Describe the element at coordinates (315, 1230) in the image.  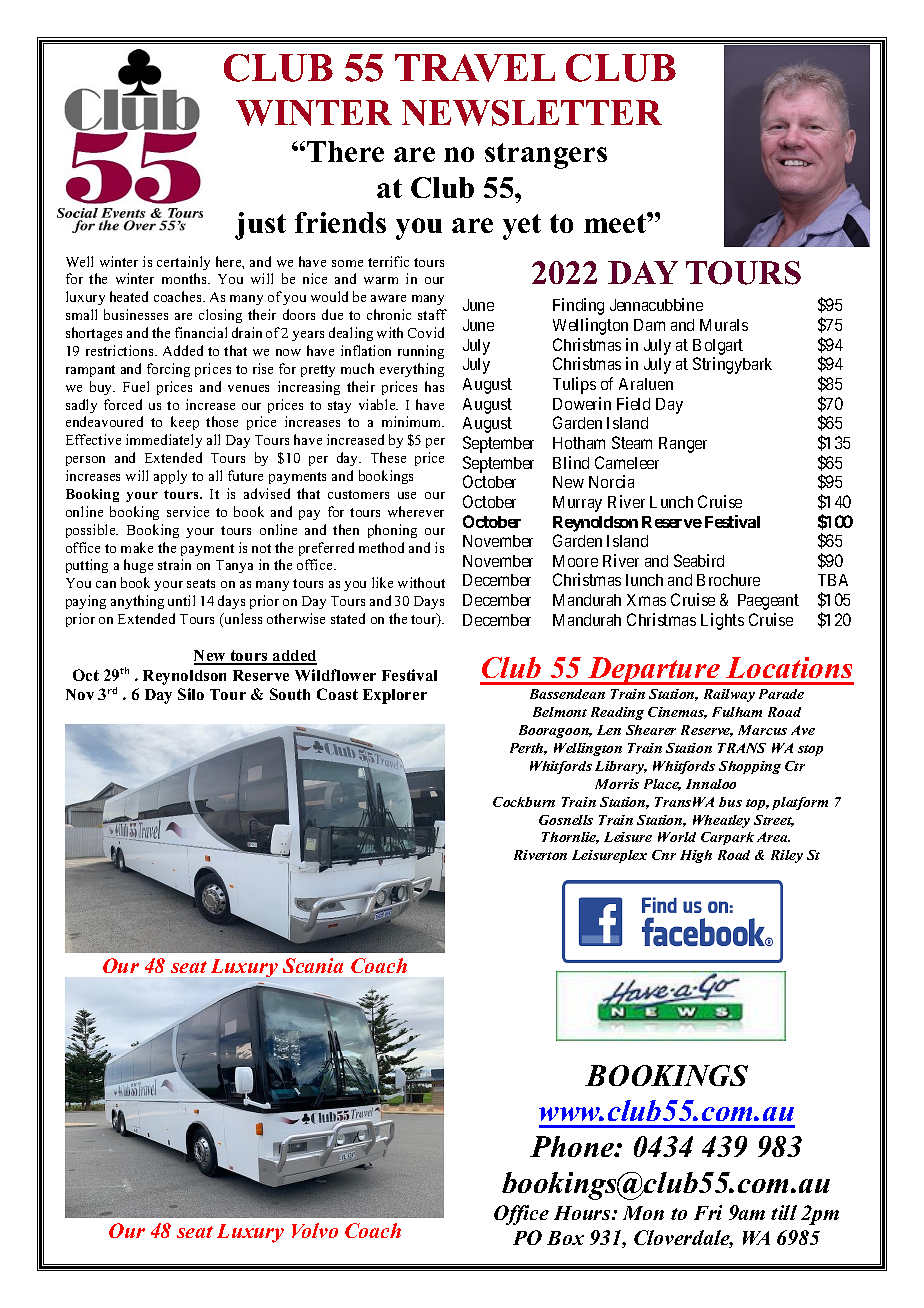
I see `Volvo` at that location.
